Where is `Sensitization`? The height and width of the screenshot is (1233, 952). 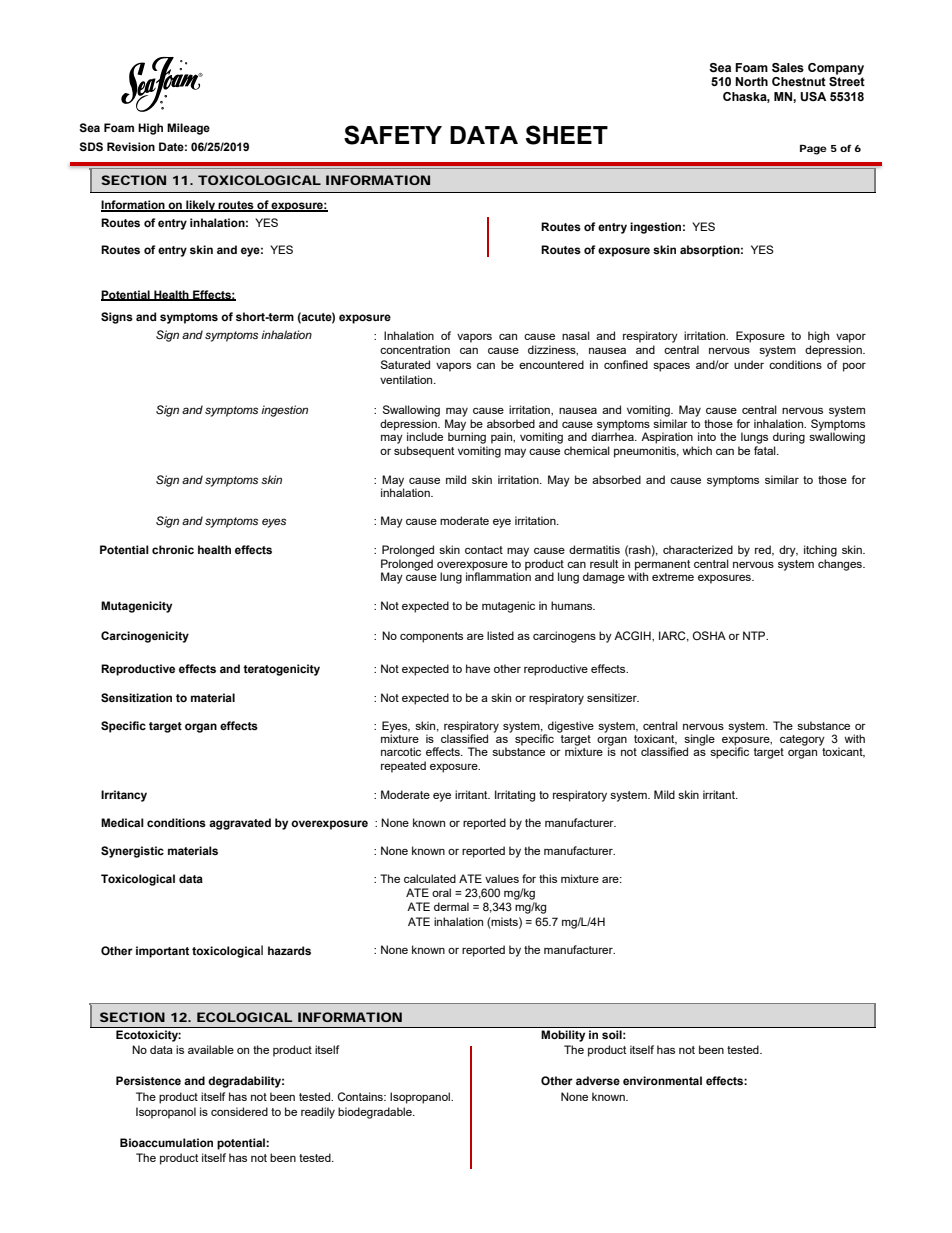 Sensitization is located at coordinates (136, 698).
